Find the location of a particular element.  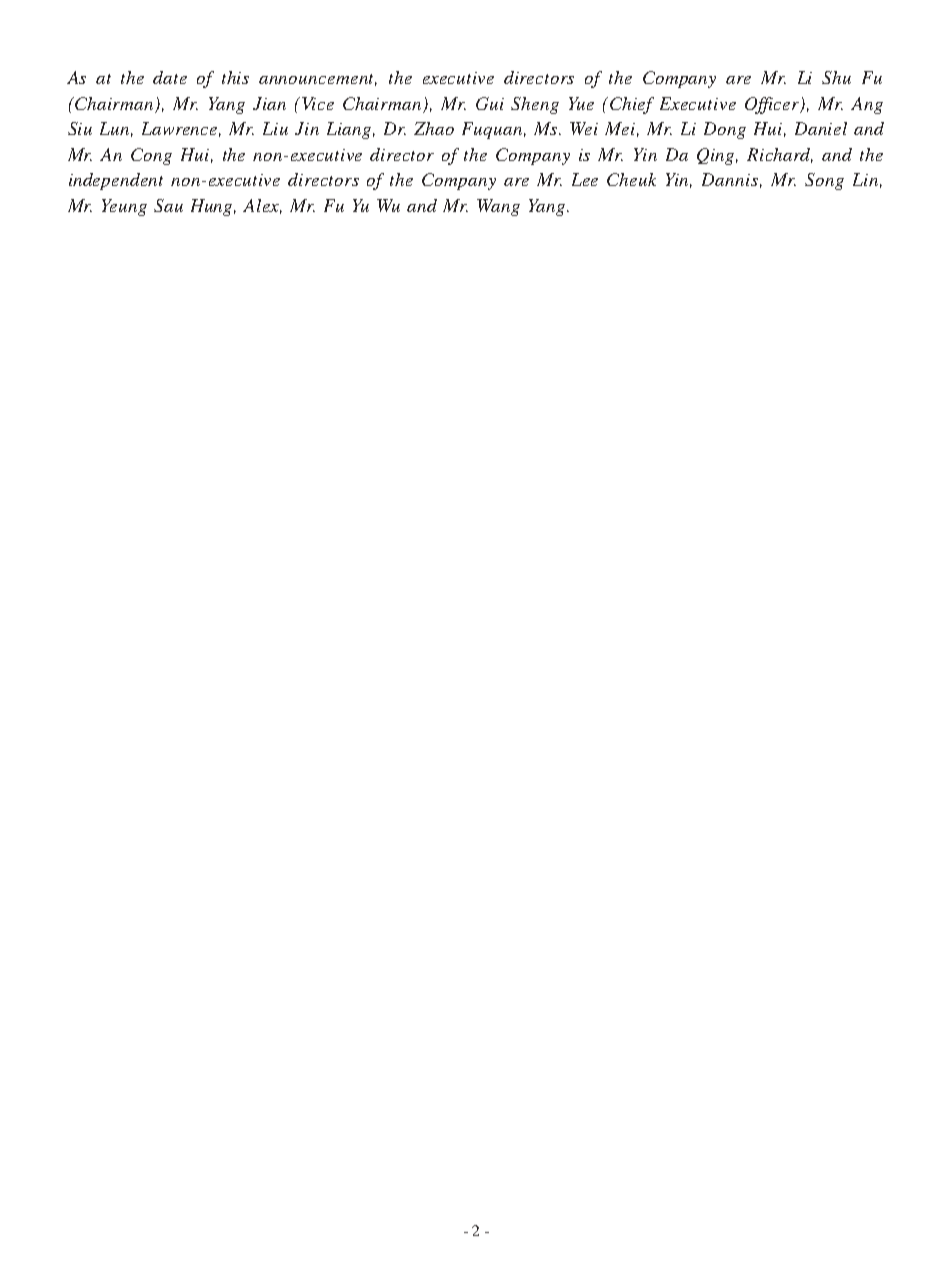

announcement is located at coordinates (318, 80).
